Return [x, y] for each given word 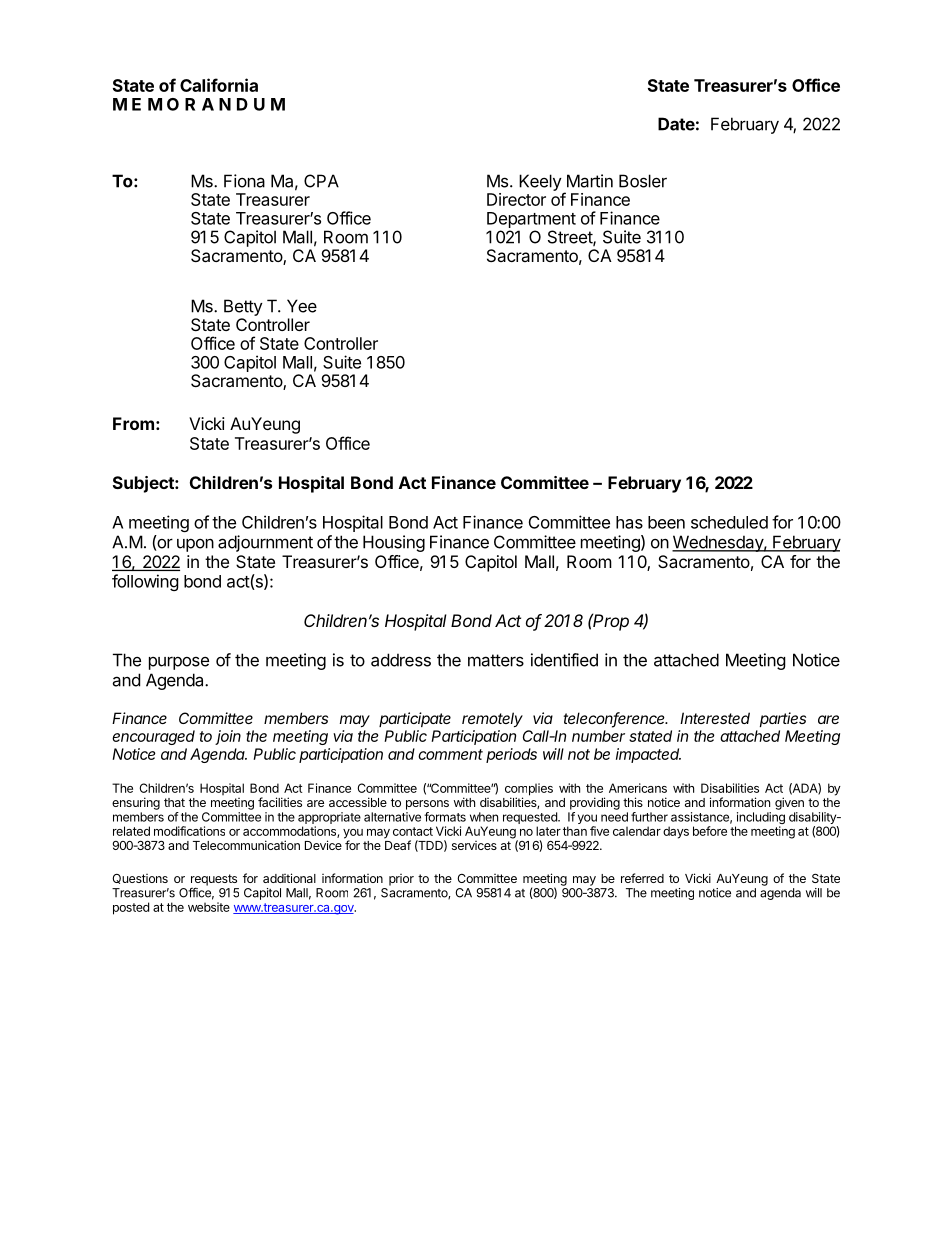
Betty [243, 307]
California [219, 85]
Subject [144, 484]
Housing [394, 543]
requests [214, 881]
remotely [492, 719]
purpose [179, 663]
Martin [590, 181]
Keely [540, 182]
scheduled [729, 522]
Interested [715, 718]
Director [516, 199]
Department [531, 221]
